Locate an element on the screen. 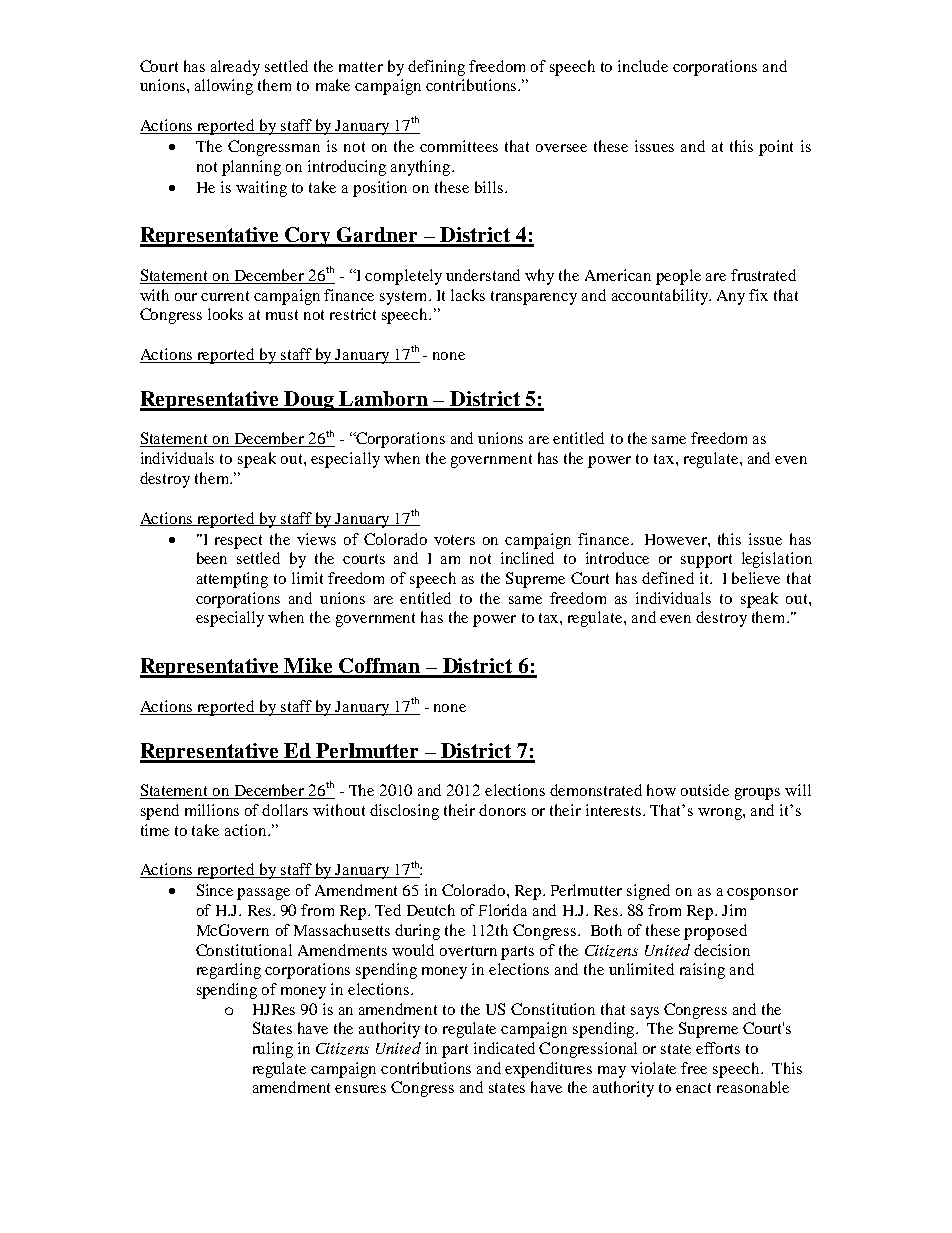  defining is located at coordinates (436, 68).
